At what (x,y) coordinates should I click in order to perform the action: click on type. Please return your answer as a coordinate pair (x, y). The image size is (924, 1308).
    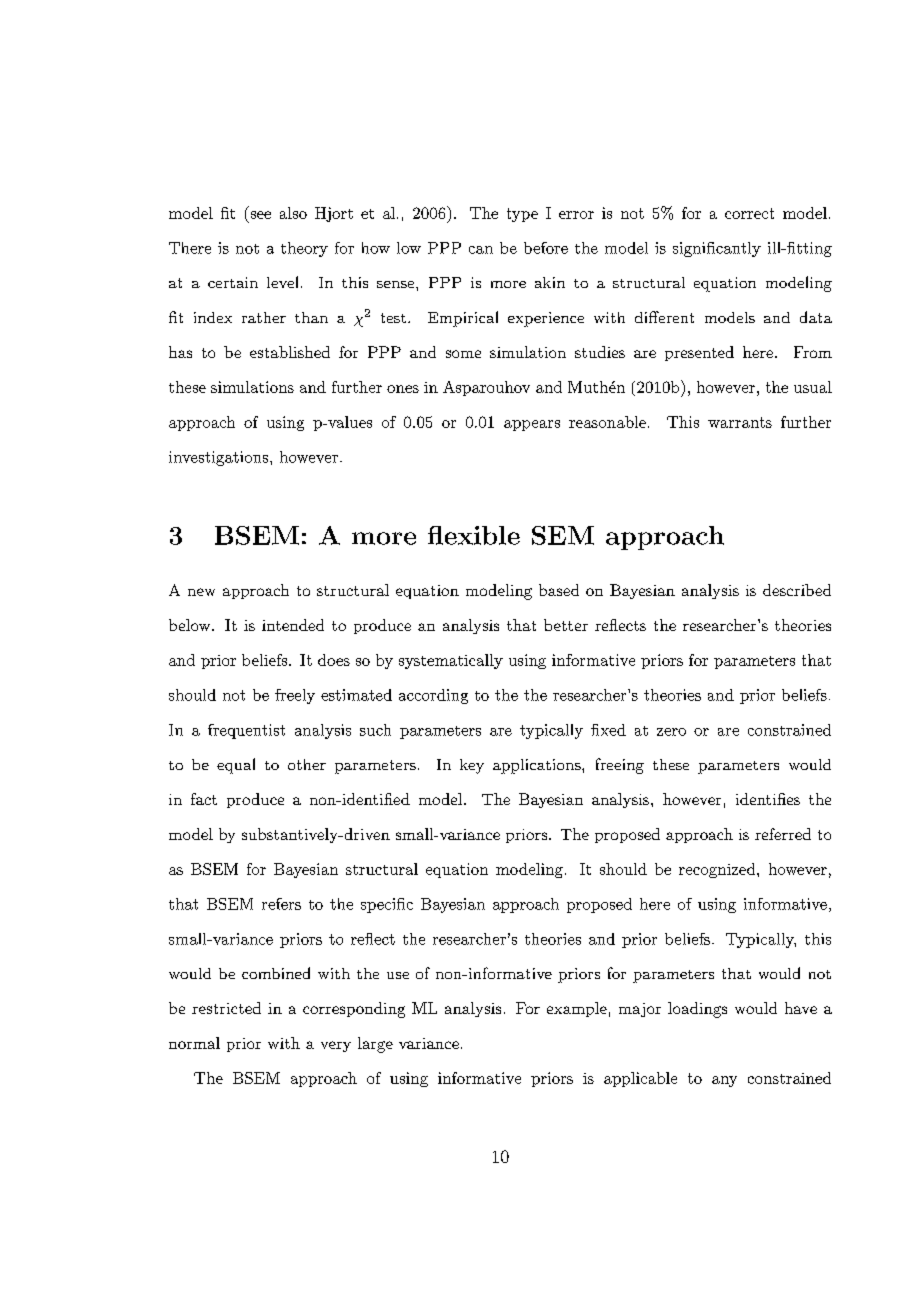
    Looking at the image, I should click on (522, 215).
